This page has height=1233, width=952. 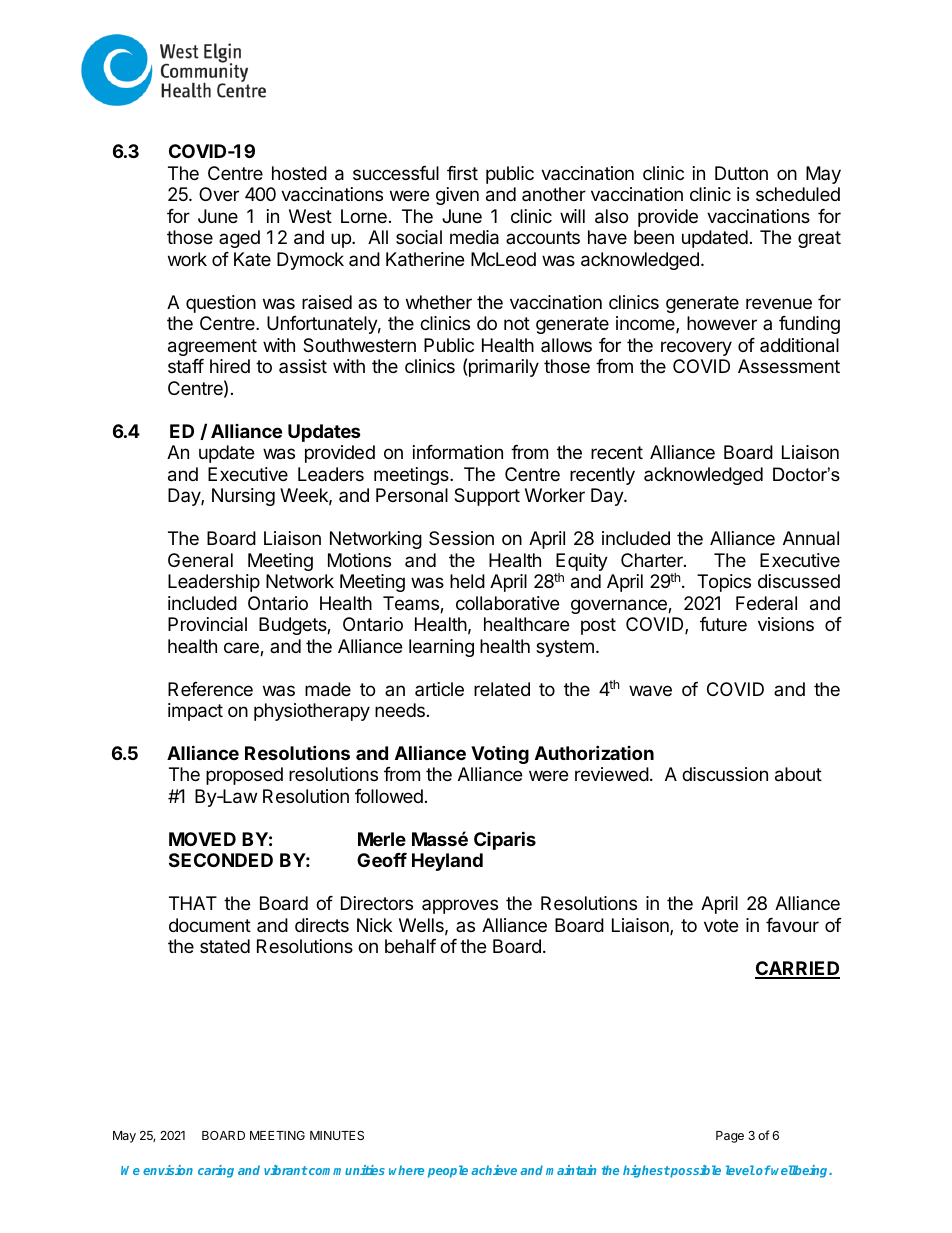 I want to click on Topics, so click(x=724, y=583).
